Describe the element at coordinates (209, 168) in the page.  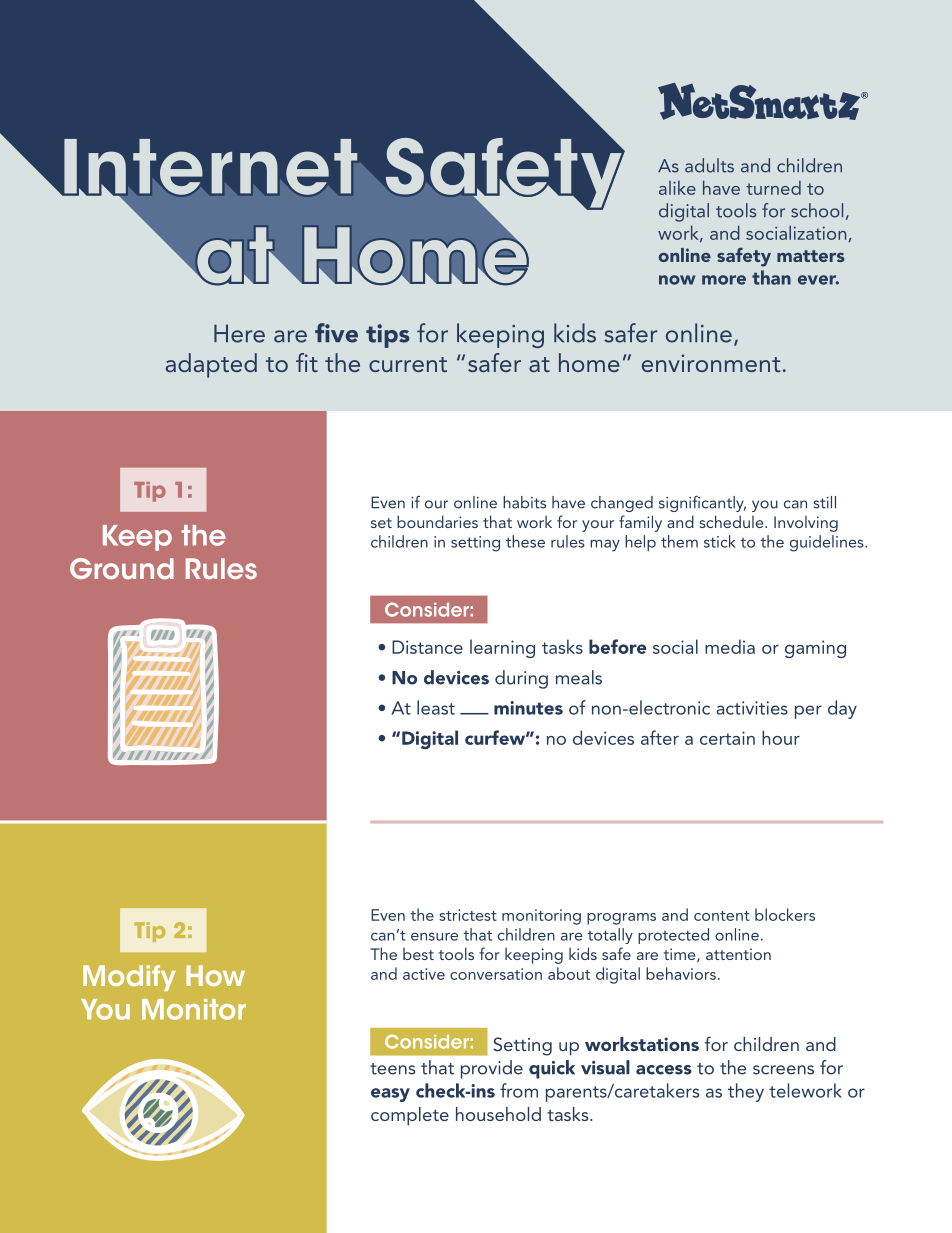
I see `Internet` at that location.
